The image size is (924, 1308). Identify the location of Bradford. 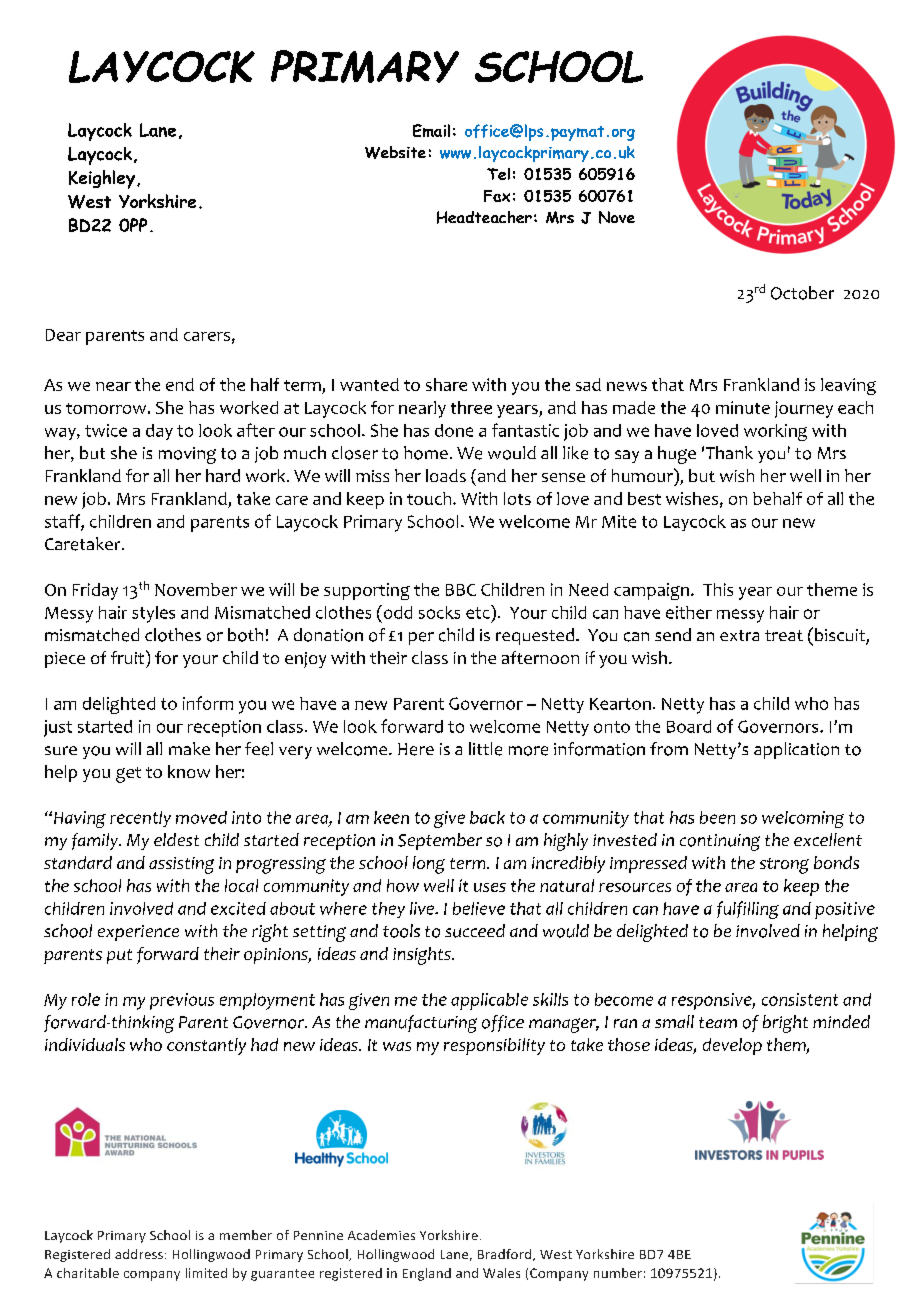
(506, 1255).
